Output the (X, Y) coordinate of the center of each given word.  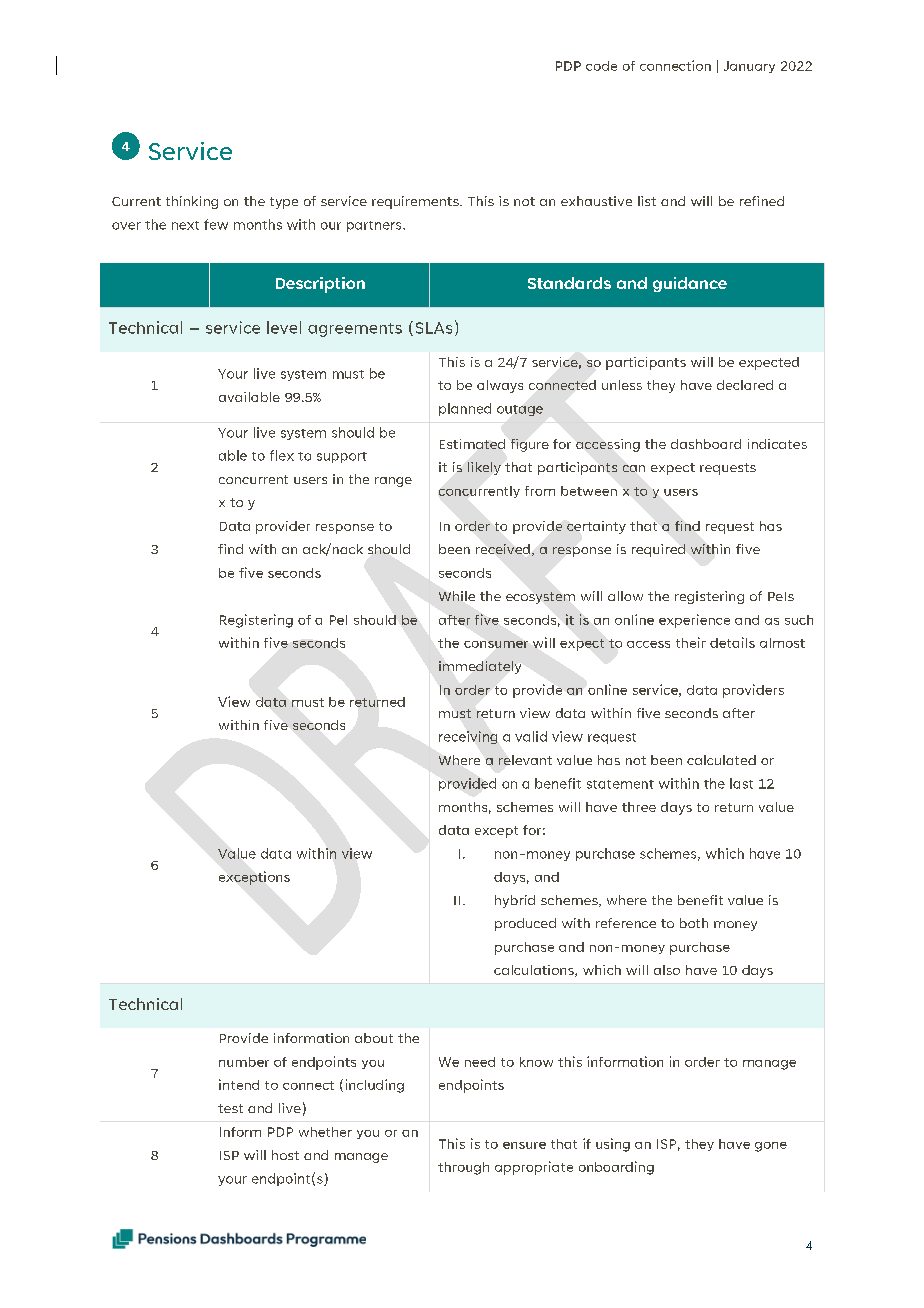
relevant (525, 760)
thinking (192, 202)
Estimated (472, 444)
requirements (416, 202)
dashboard (706, 444)
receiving (468, 737)
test (230, 1108)
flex (282, 455)
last (741, 783)
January (749, 67)
